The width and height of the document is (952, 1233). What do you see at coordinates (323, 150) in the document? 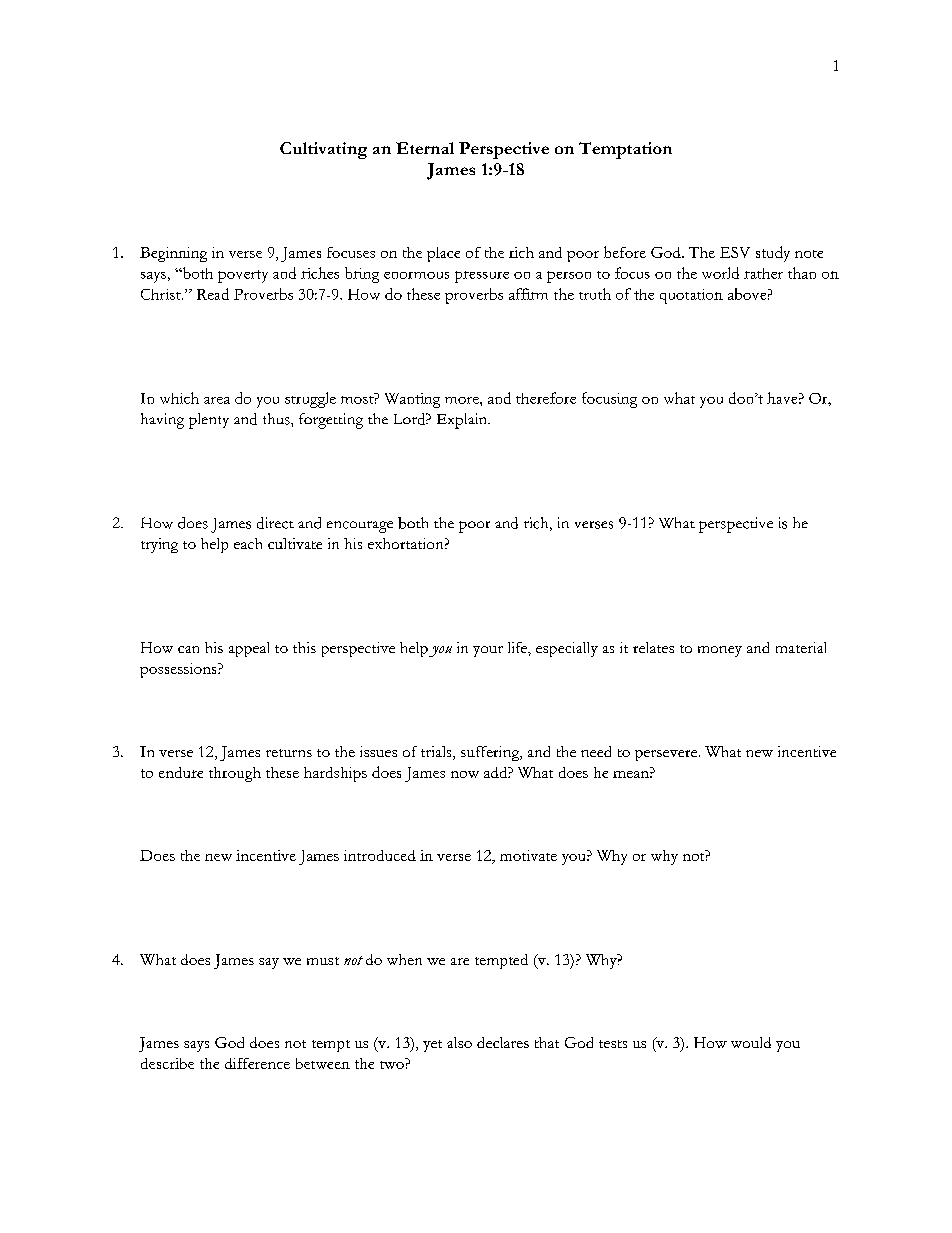
I see `Cultivating` at bounding box center [323, 150].
